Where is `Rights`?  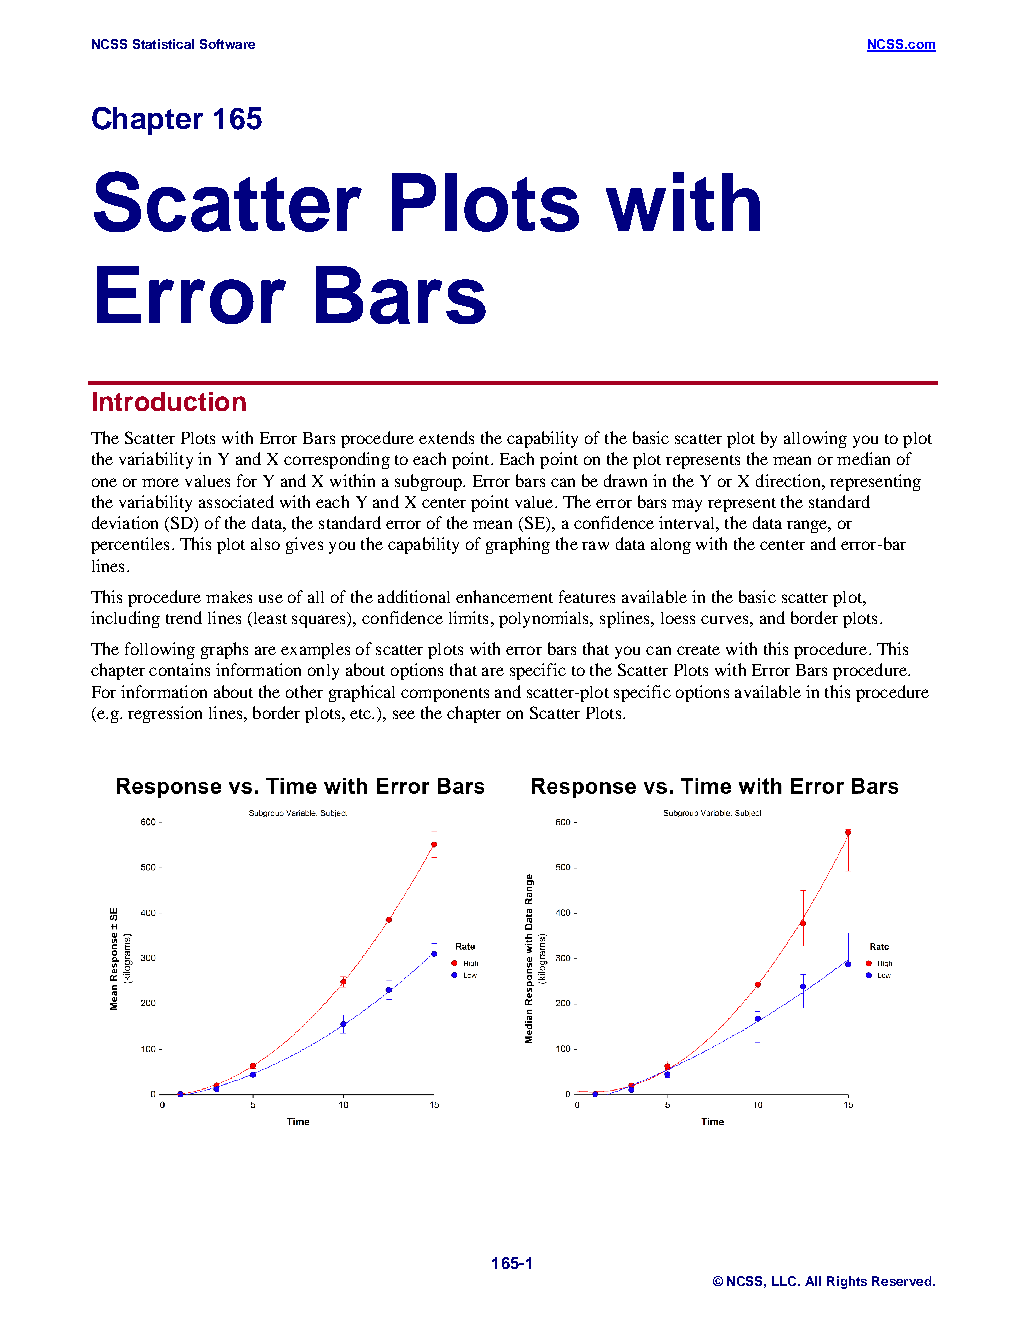 Rights is located at coordinates (847, 1282).
